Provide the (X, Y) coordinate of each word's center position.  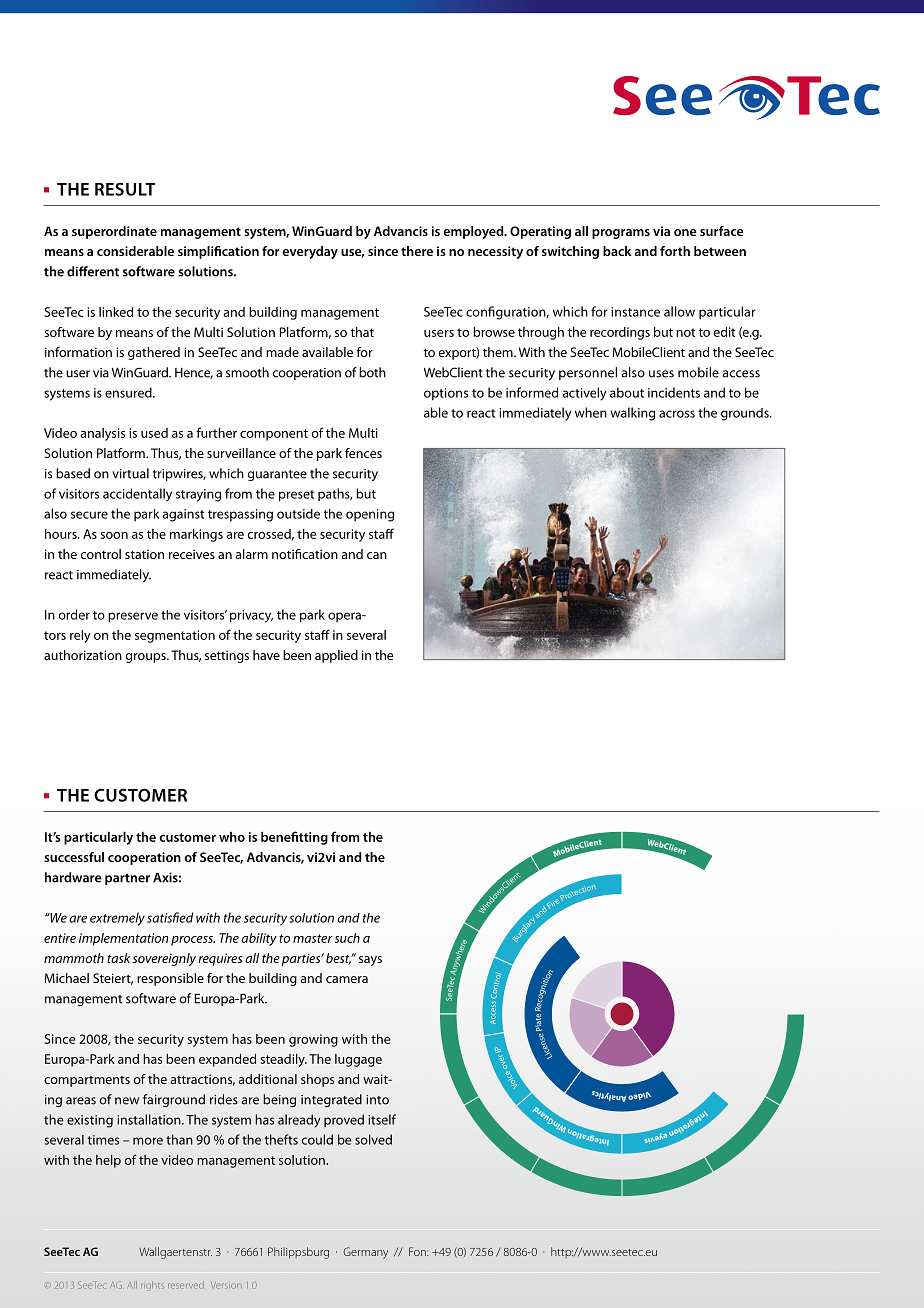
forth (675, 251)
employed (474, 232)
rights (152, 1286)
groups (147, 658)
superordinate (114, 232)
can (377, 555)
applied (336, 656)
